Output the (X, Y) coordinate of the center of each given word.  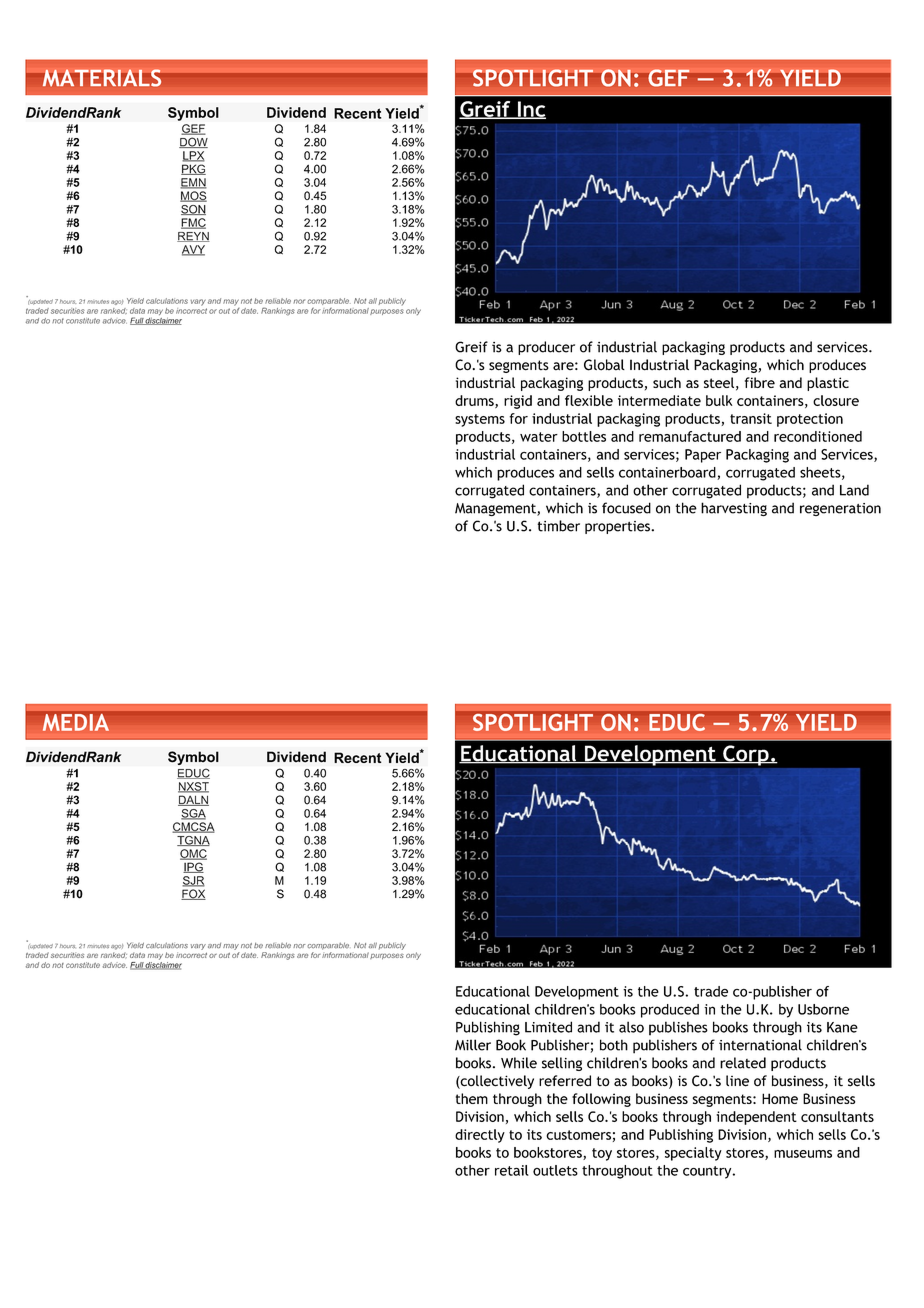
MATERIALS (102, 78)
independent (756, 1118)
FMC (193, 223)
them (472, 1098)
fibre (760, 382)
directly (480, 1136)
